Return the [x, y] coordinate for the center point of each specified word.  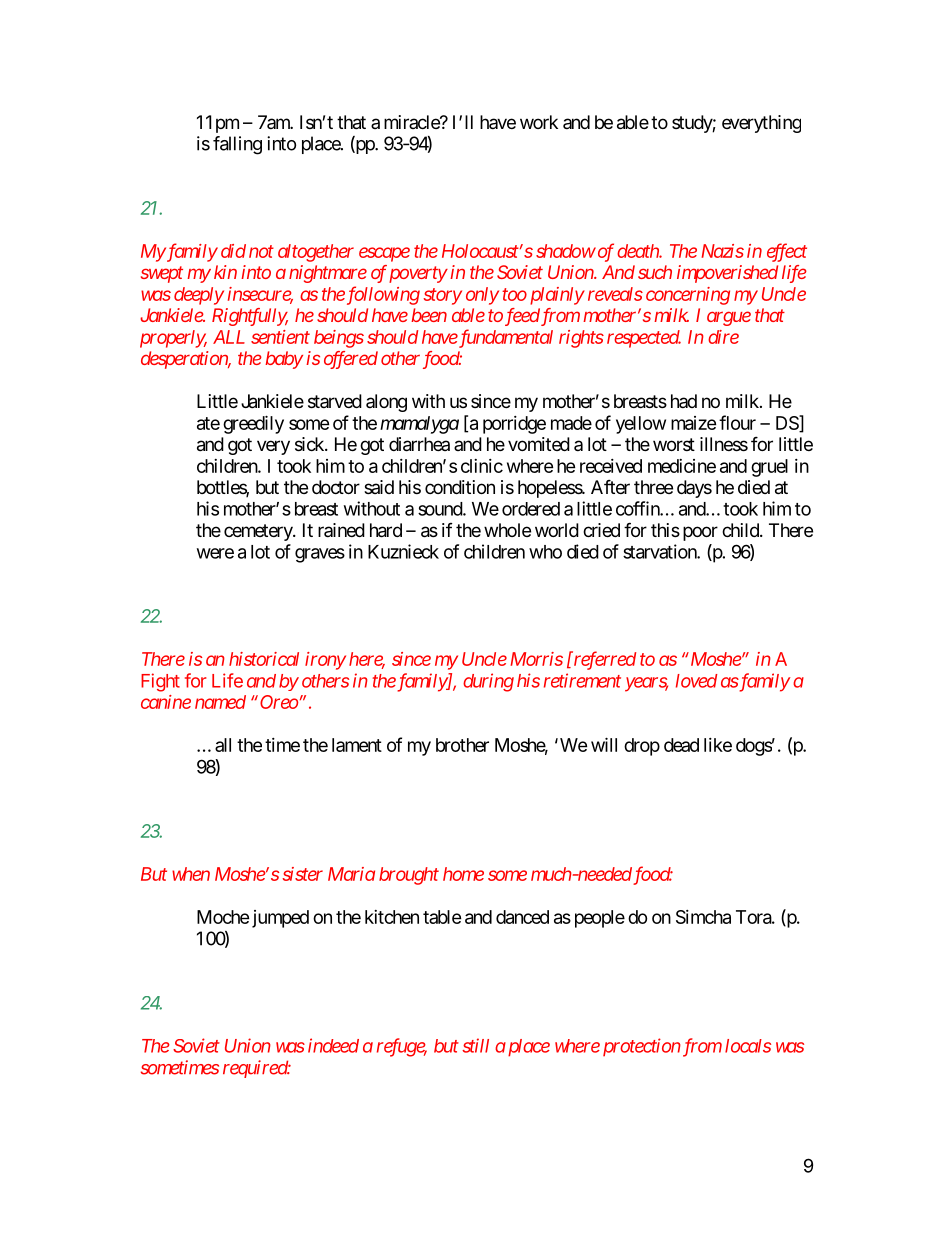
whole [507, 530]
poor [700, 533]
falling [237, 145]
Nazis [722, 251]
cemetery [259, 532]
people [600, 919]
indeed [333, 1045]
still [475, 1045]
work [539, 122]
